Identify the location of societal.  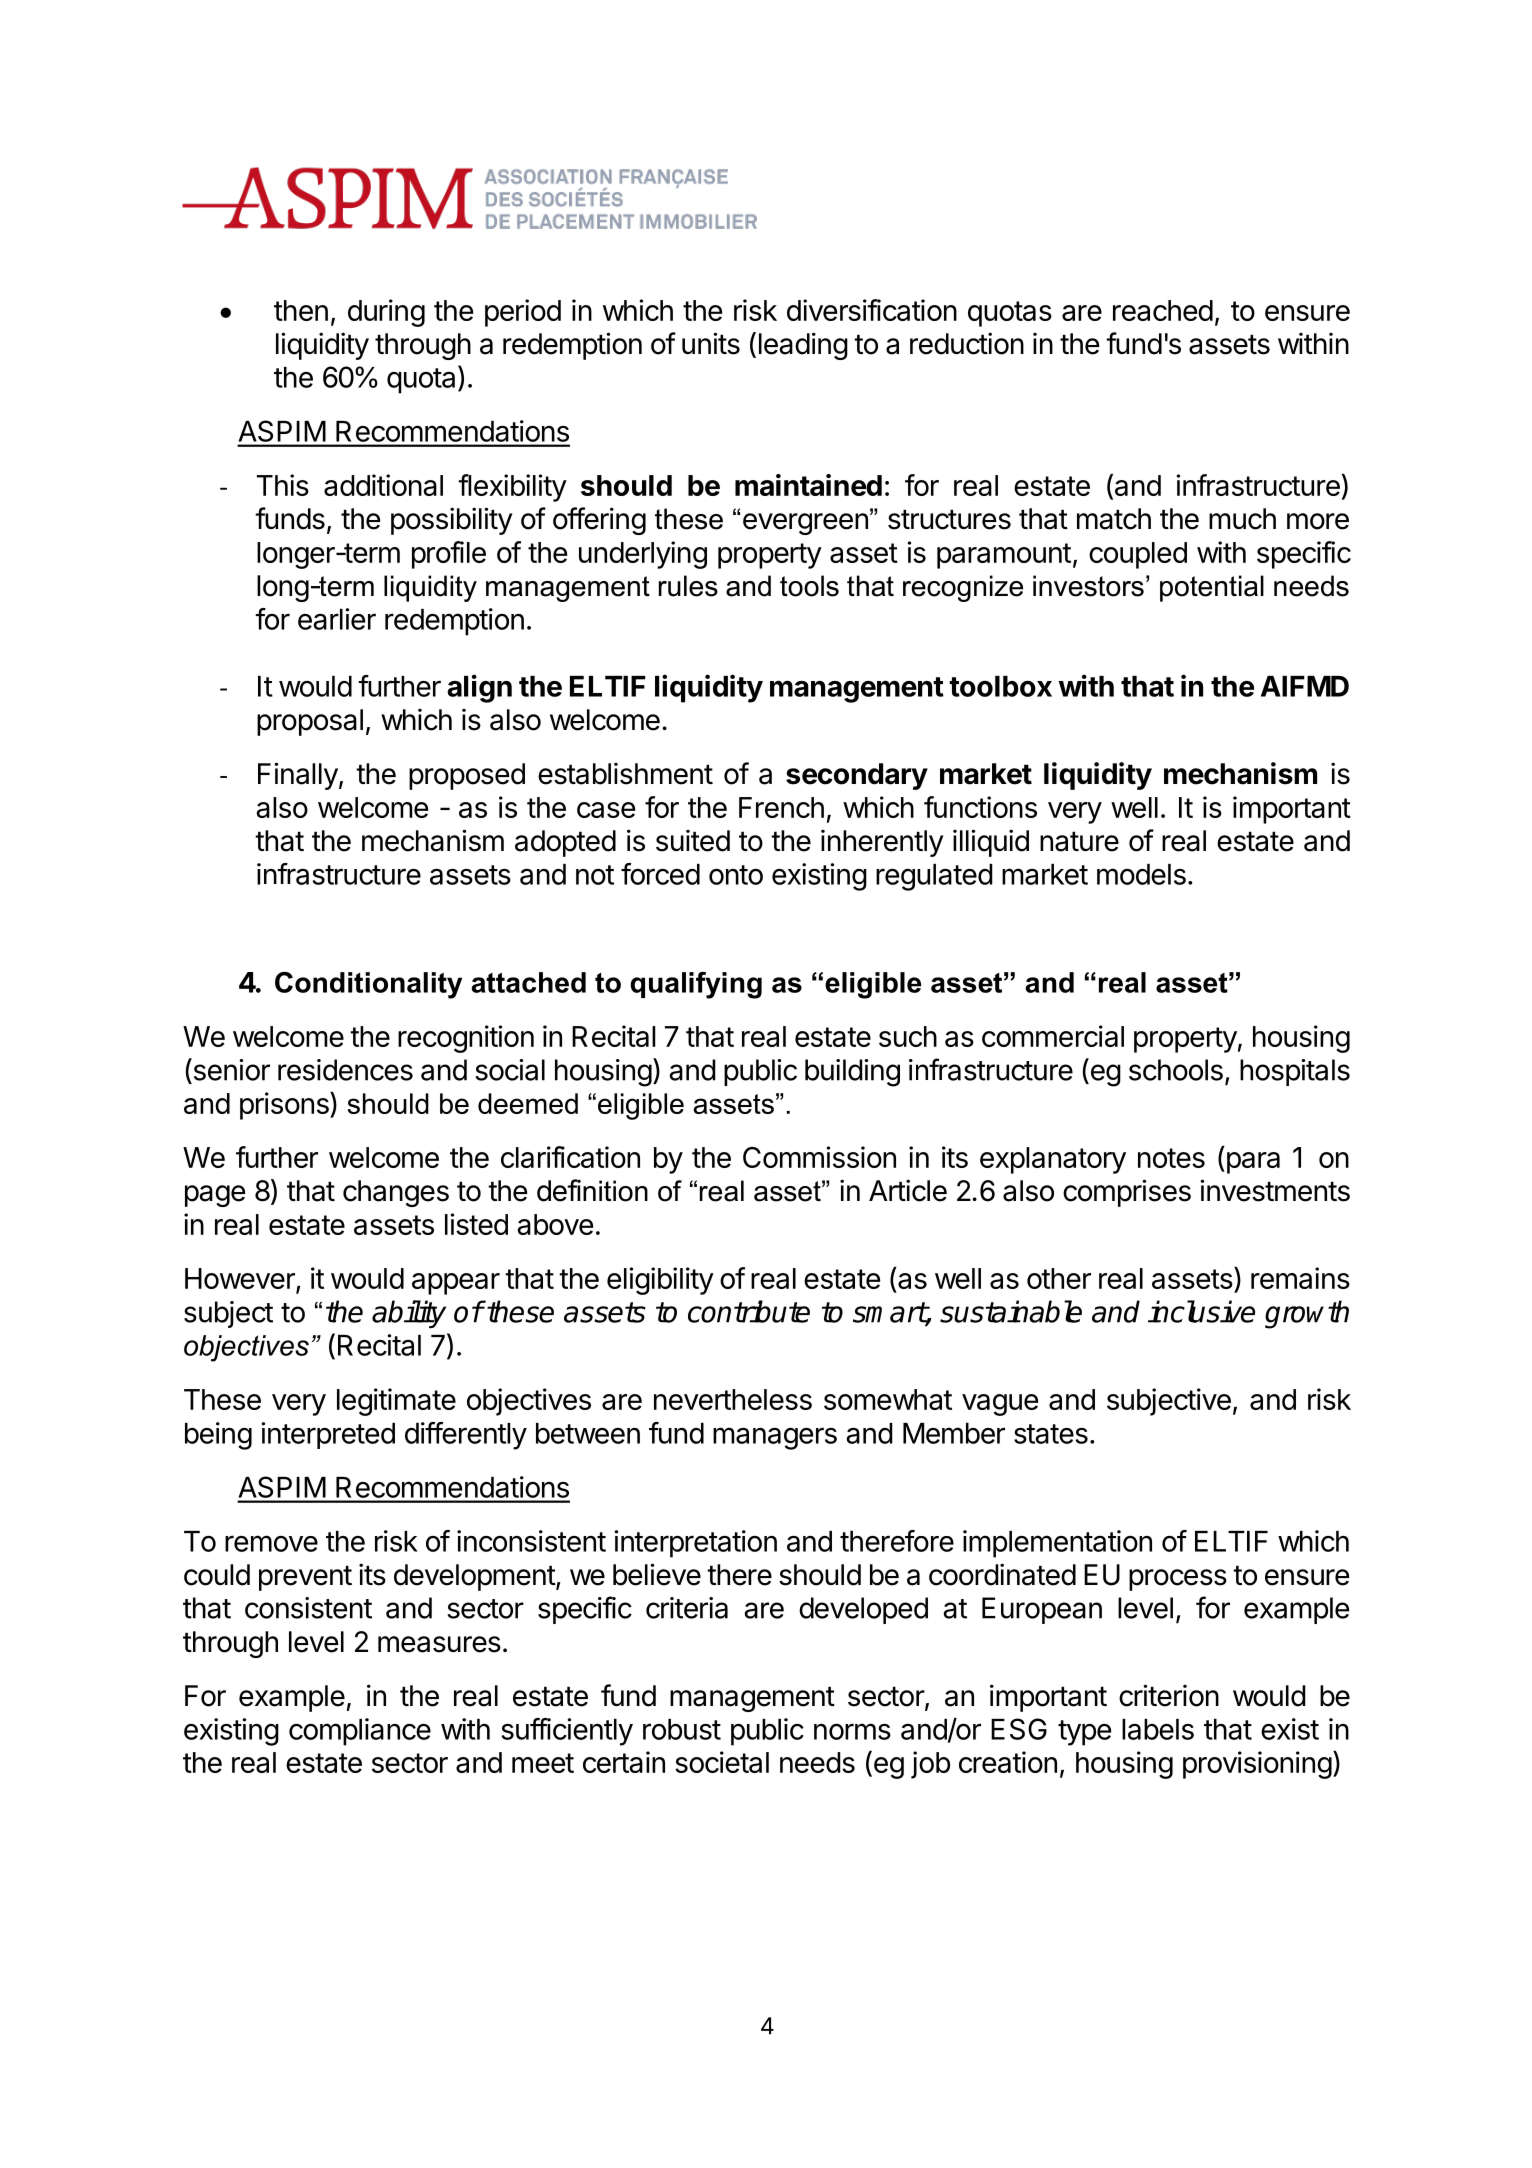
(722, 1762).
